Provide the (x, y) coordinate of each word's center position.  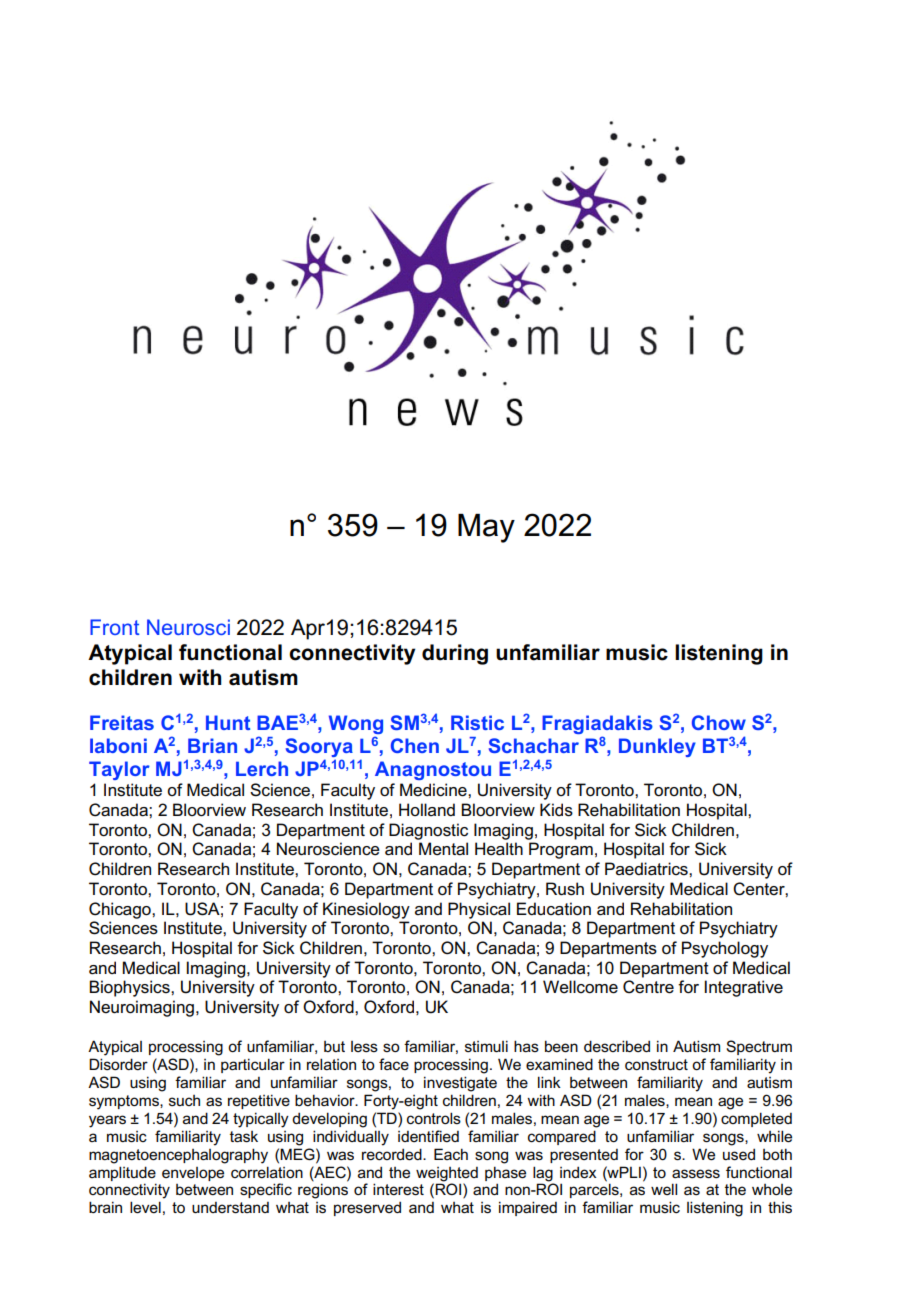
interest (398, 1189)
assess (696, 1174)
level (145, 1207)
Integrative (744, 988)
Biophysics (130, 988)
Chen (415, 745)
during (455, 654)
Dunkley (657, 747)
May (486, 528)
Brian (212, 745)
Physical (479, 910)
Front (115, 627)
